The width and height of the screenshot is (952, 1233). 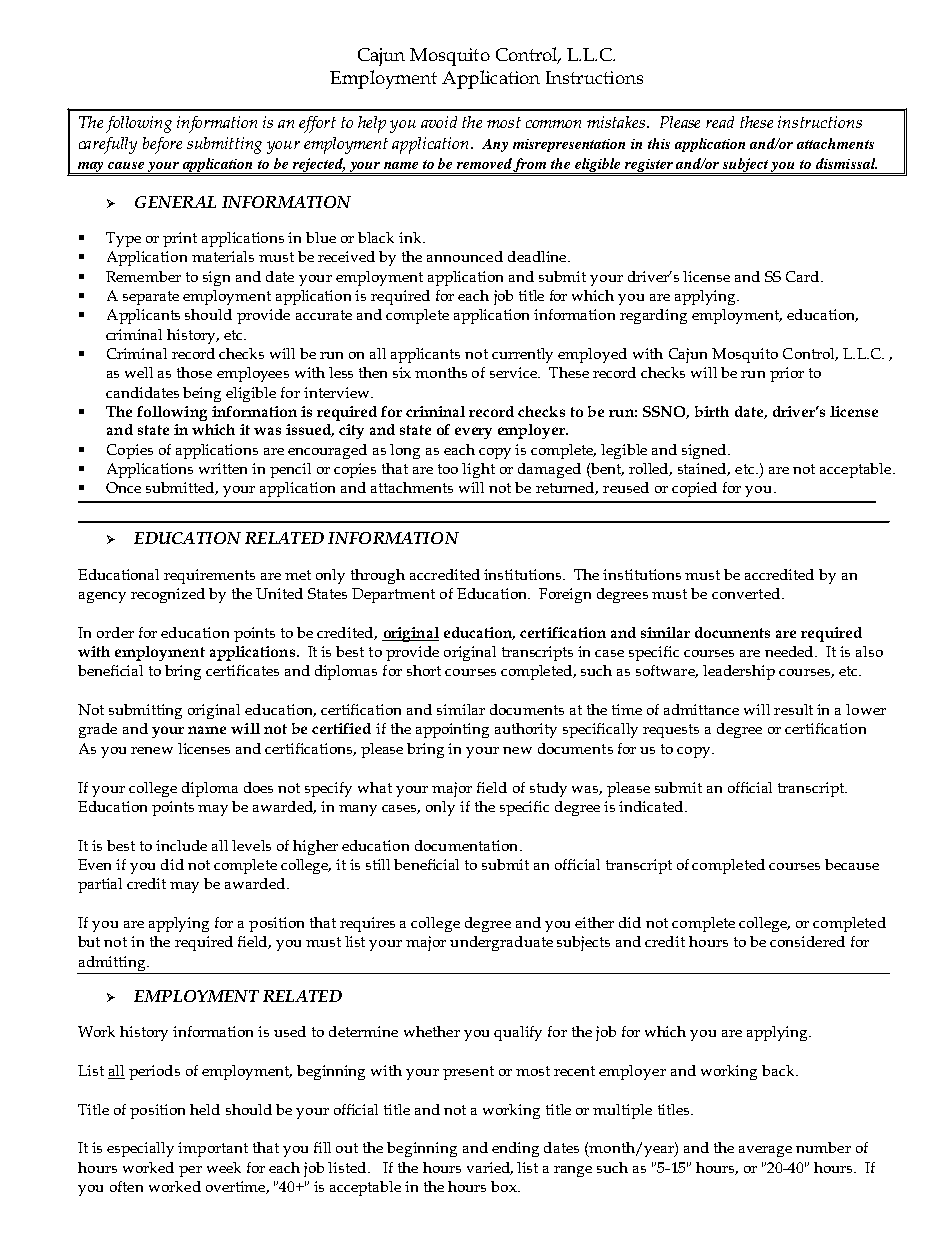 I want to click on copied, so click(x=694, y=489).
